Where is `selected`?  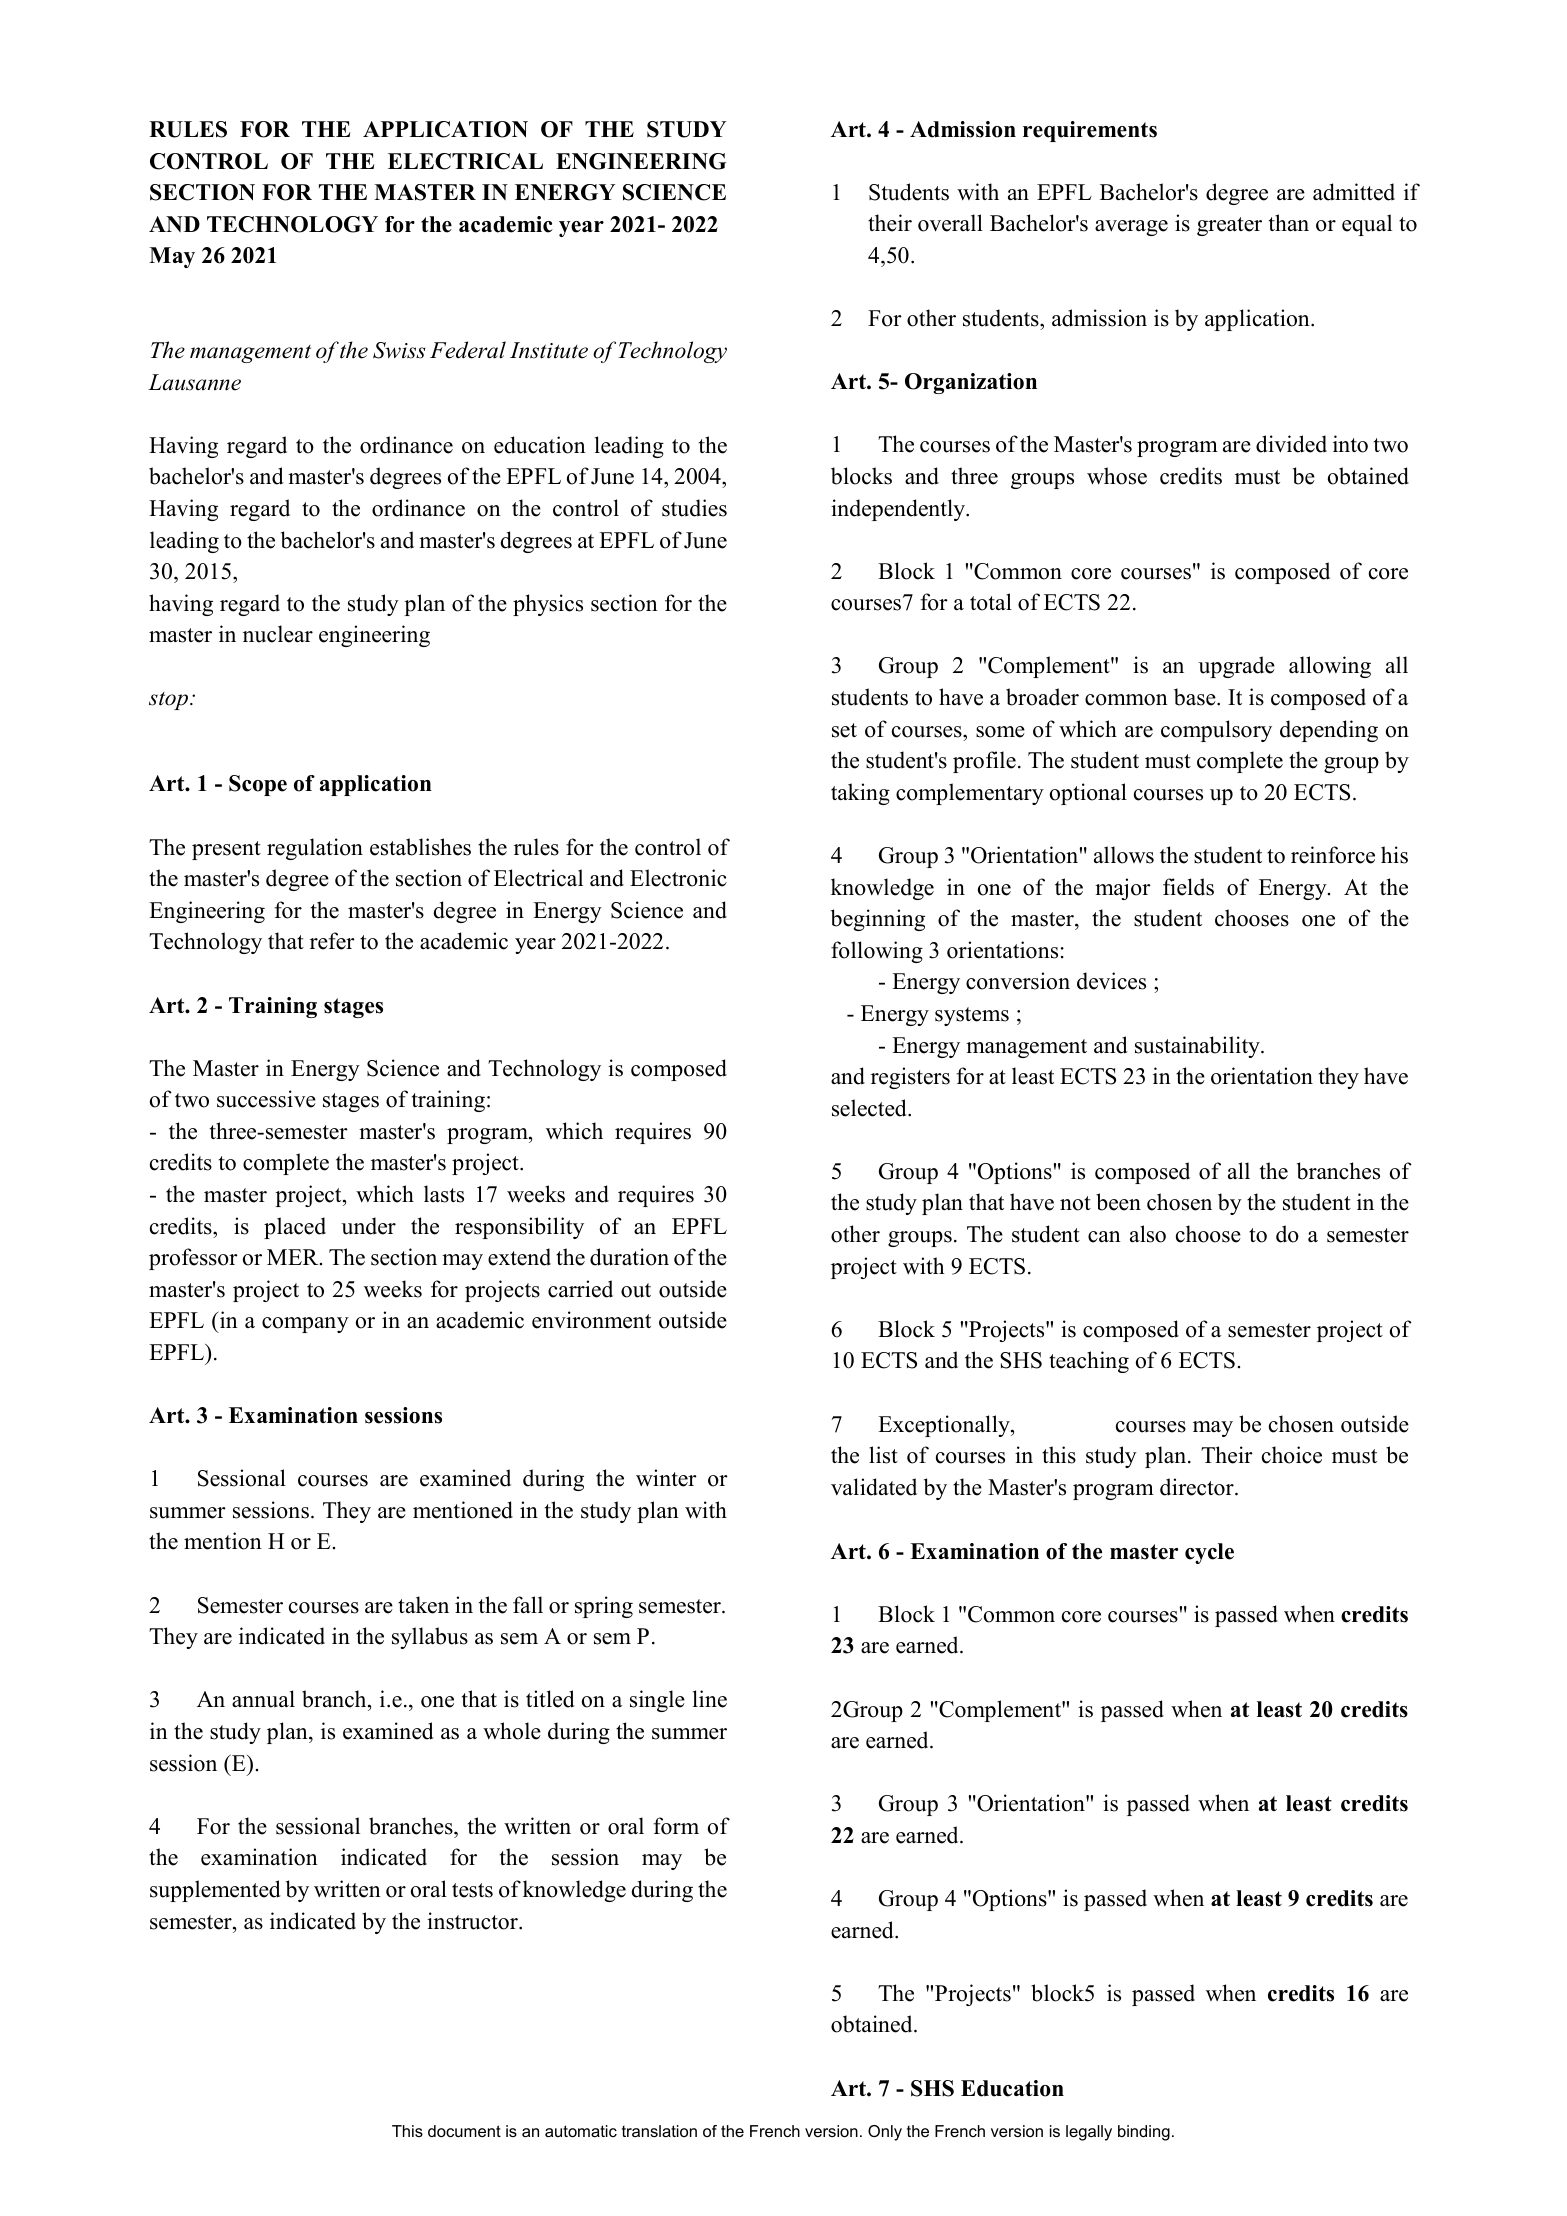
selected is located at coordinates (870, 1108).
